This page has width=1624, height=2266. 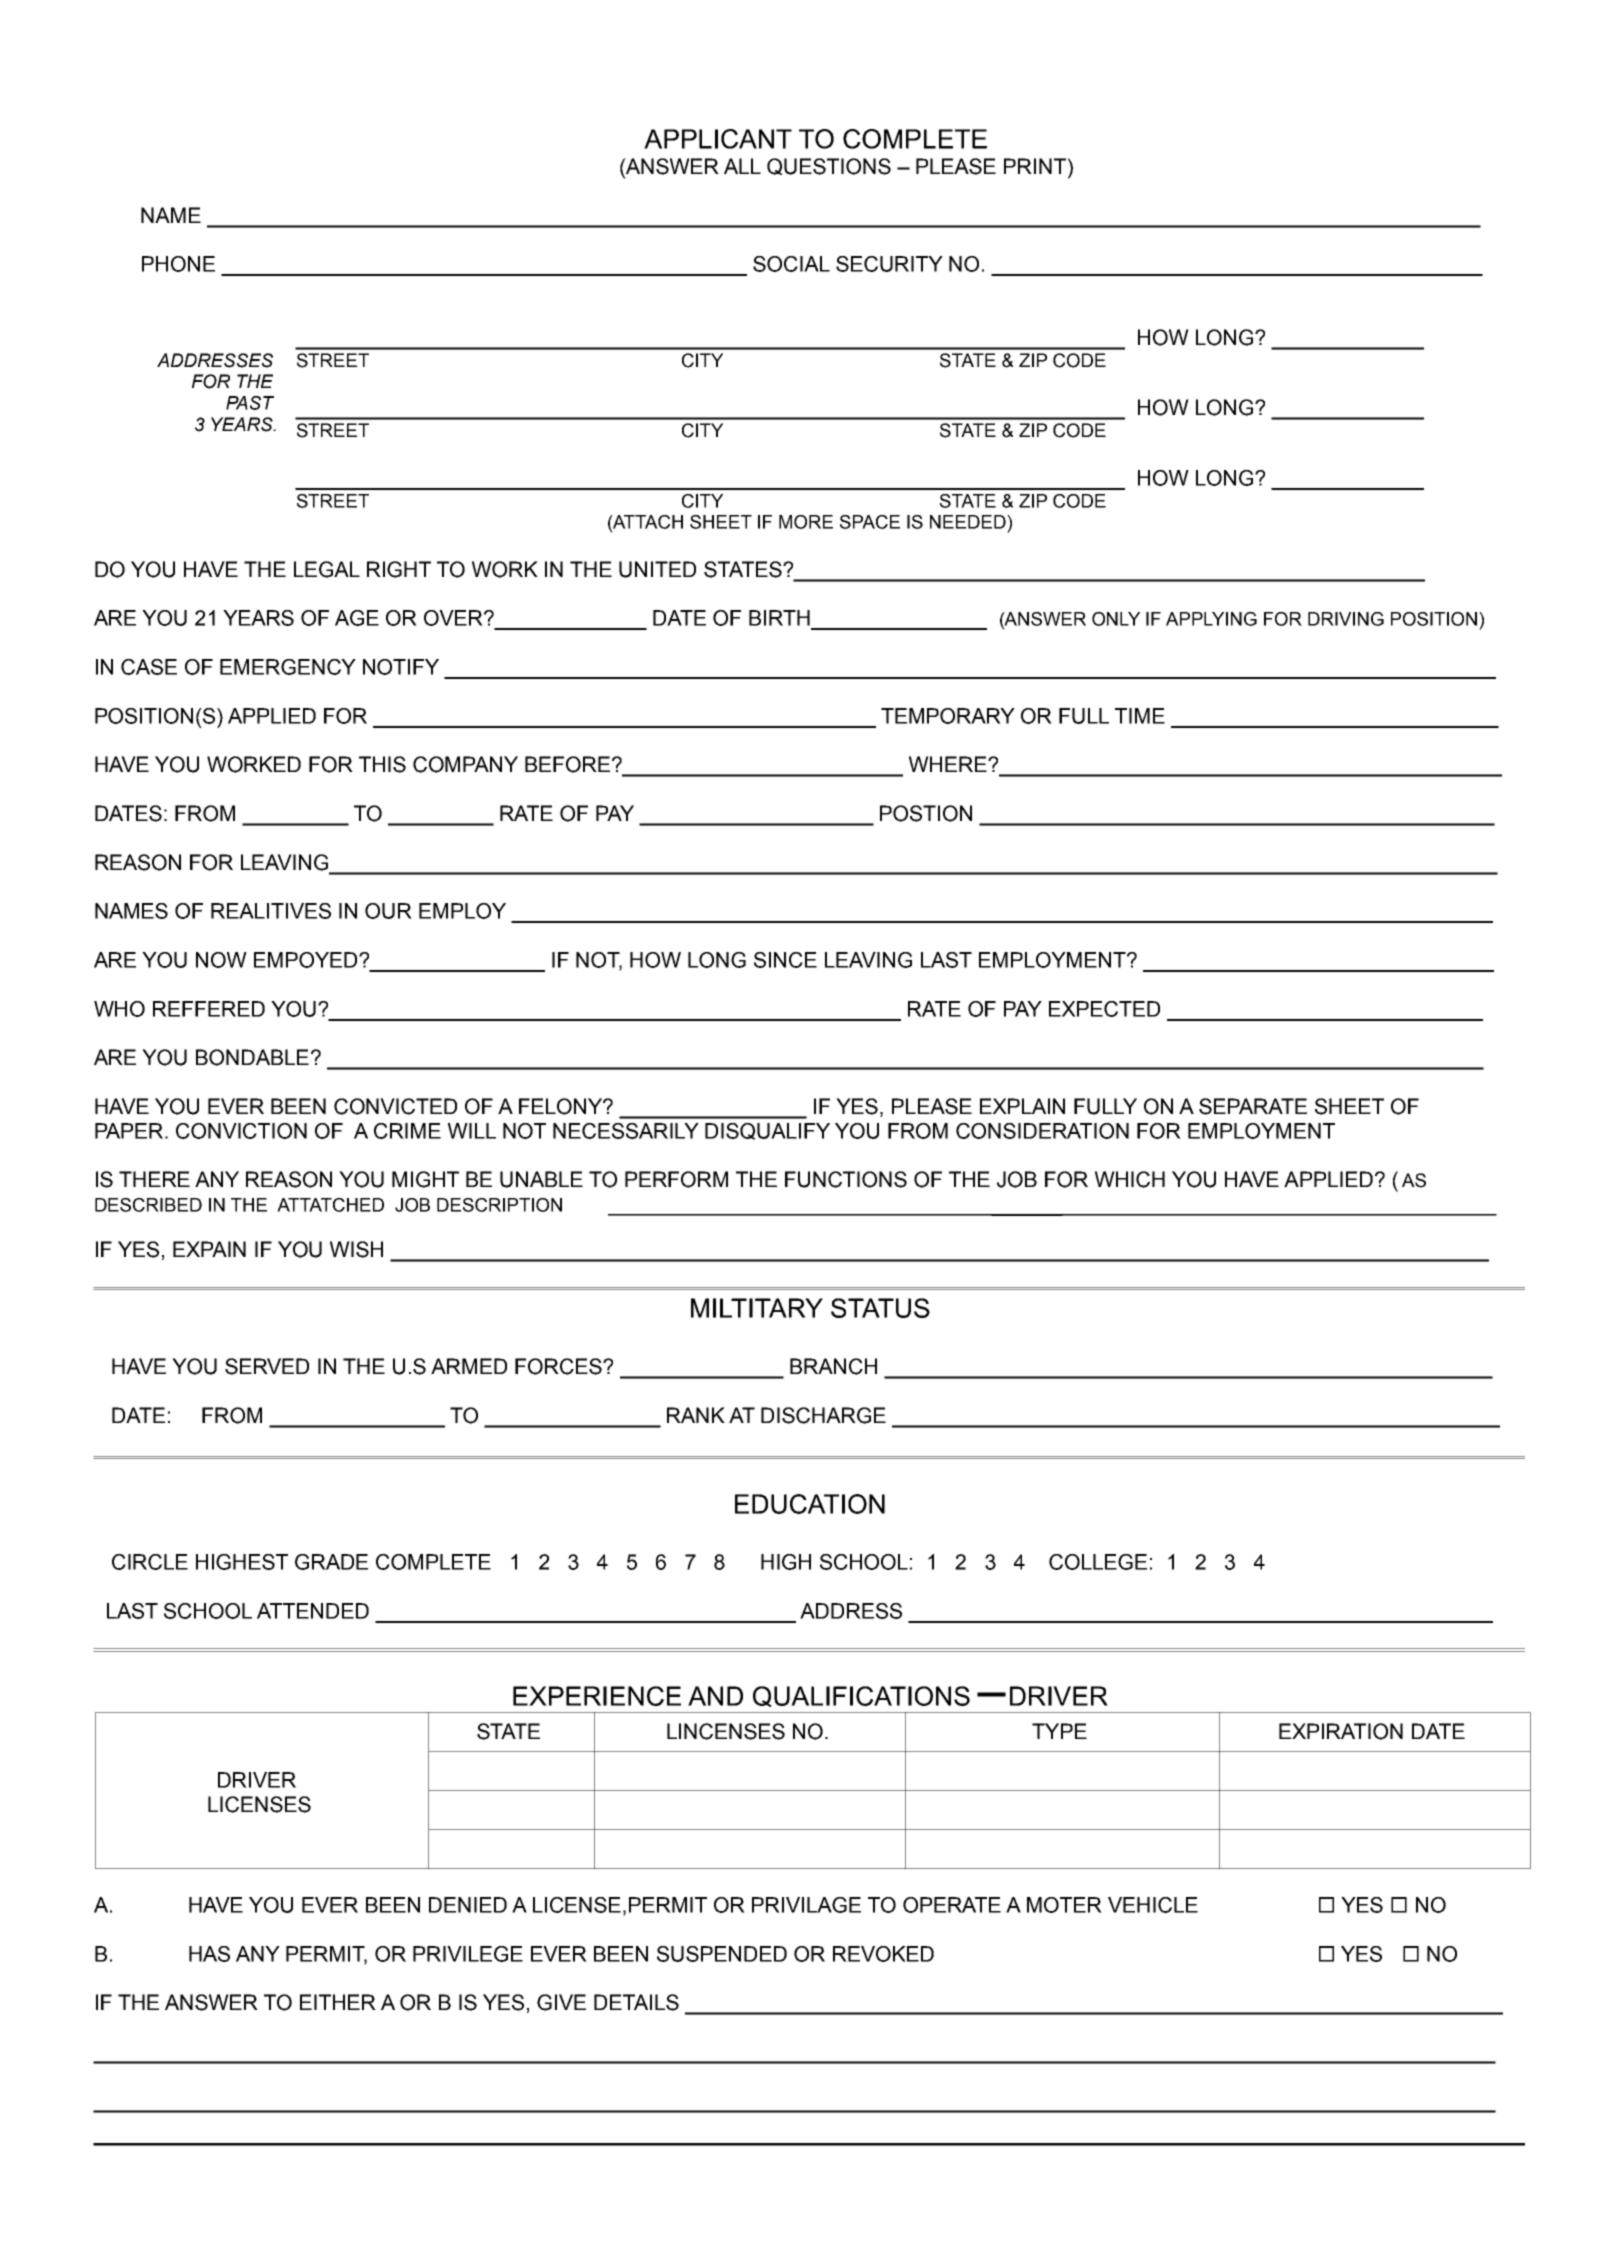 I want to click on PHONE, so click(x=178, y=264).
